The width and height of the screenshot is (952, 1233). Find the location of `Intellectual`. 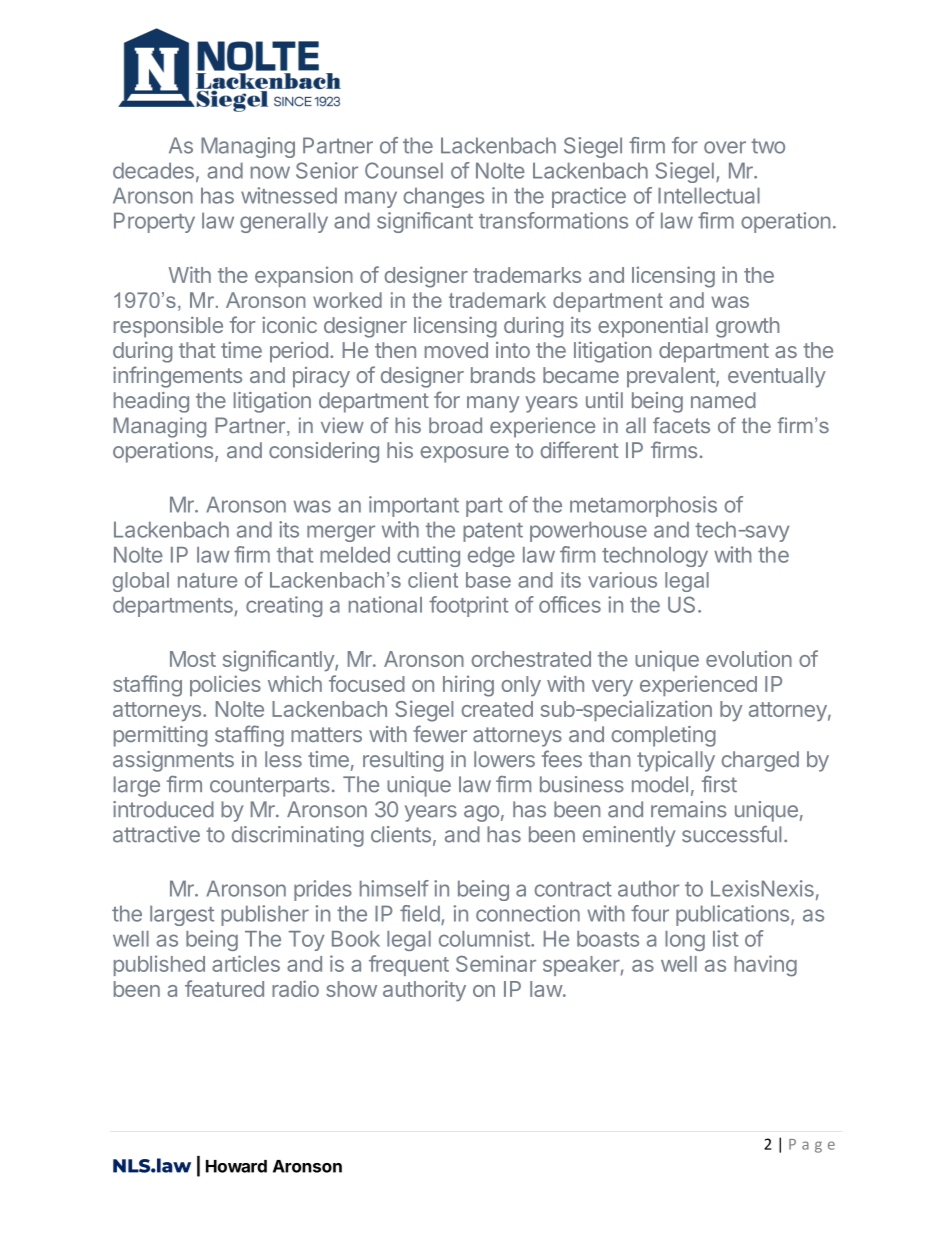

Intellectual is located at coordinates (709, 195).
